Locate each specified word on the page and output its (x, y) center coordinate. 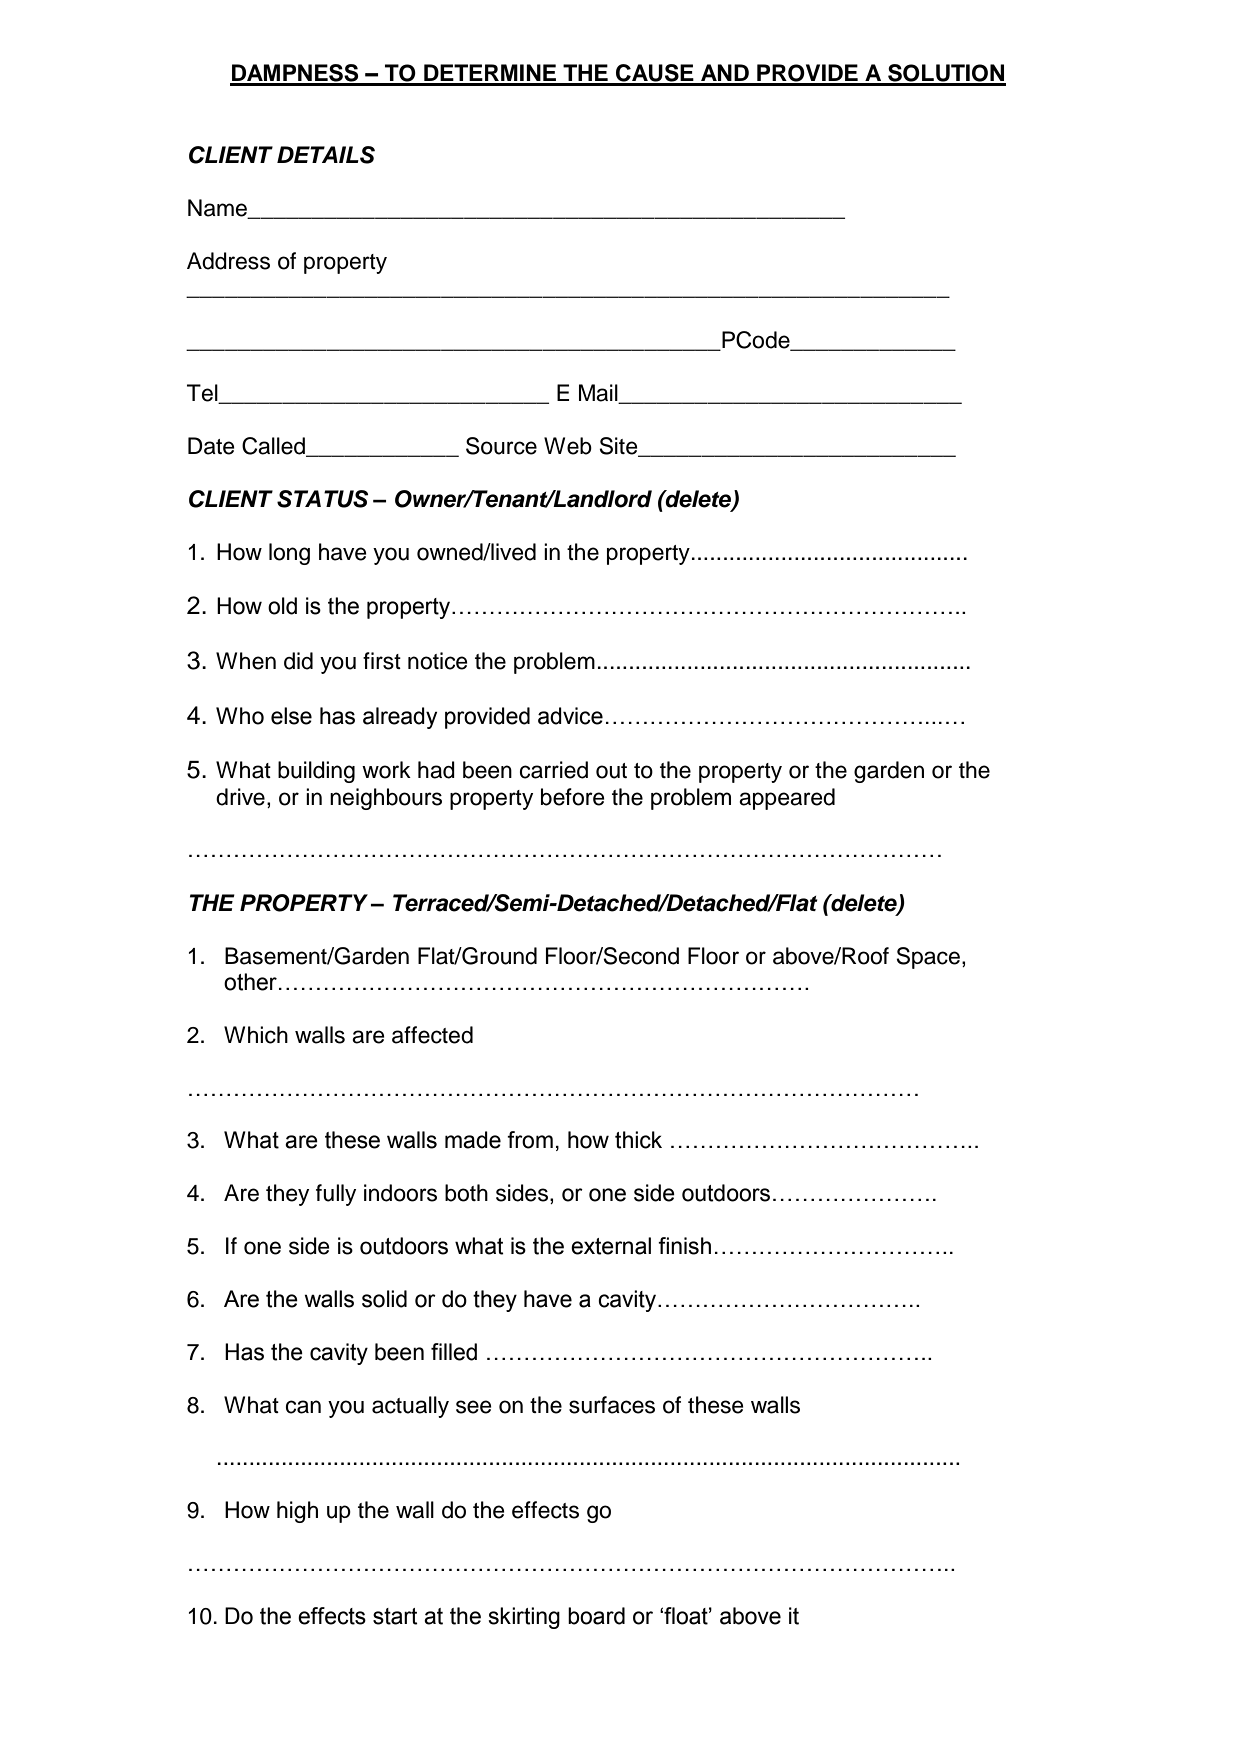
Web (568, 446)
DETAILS (326, 155)
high (297, 1512)
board (596, 1616)
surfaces (612, 1405)
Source (501, 446)
